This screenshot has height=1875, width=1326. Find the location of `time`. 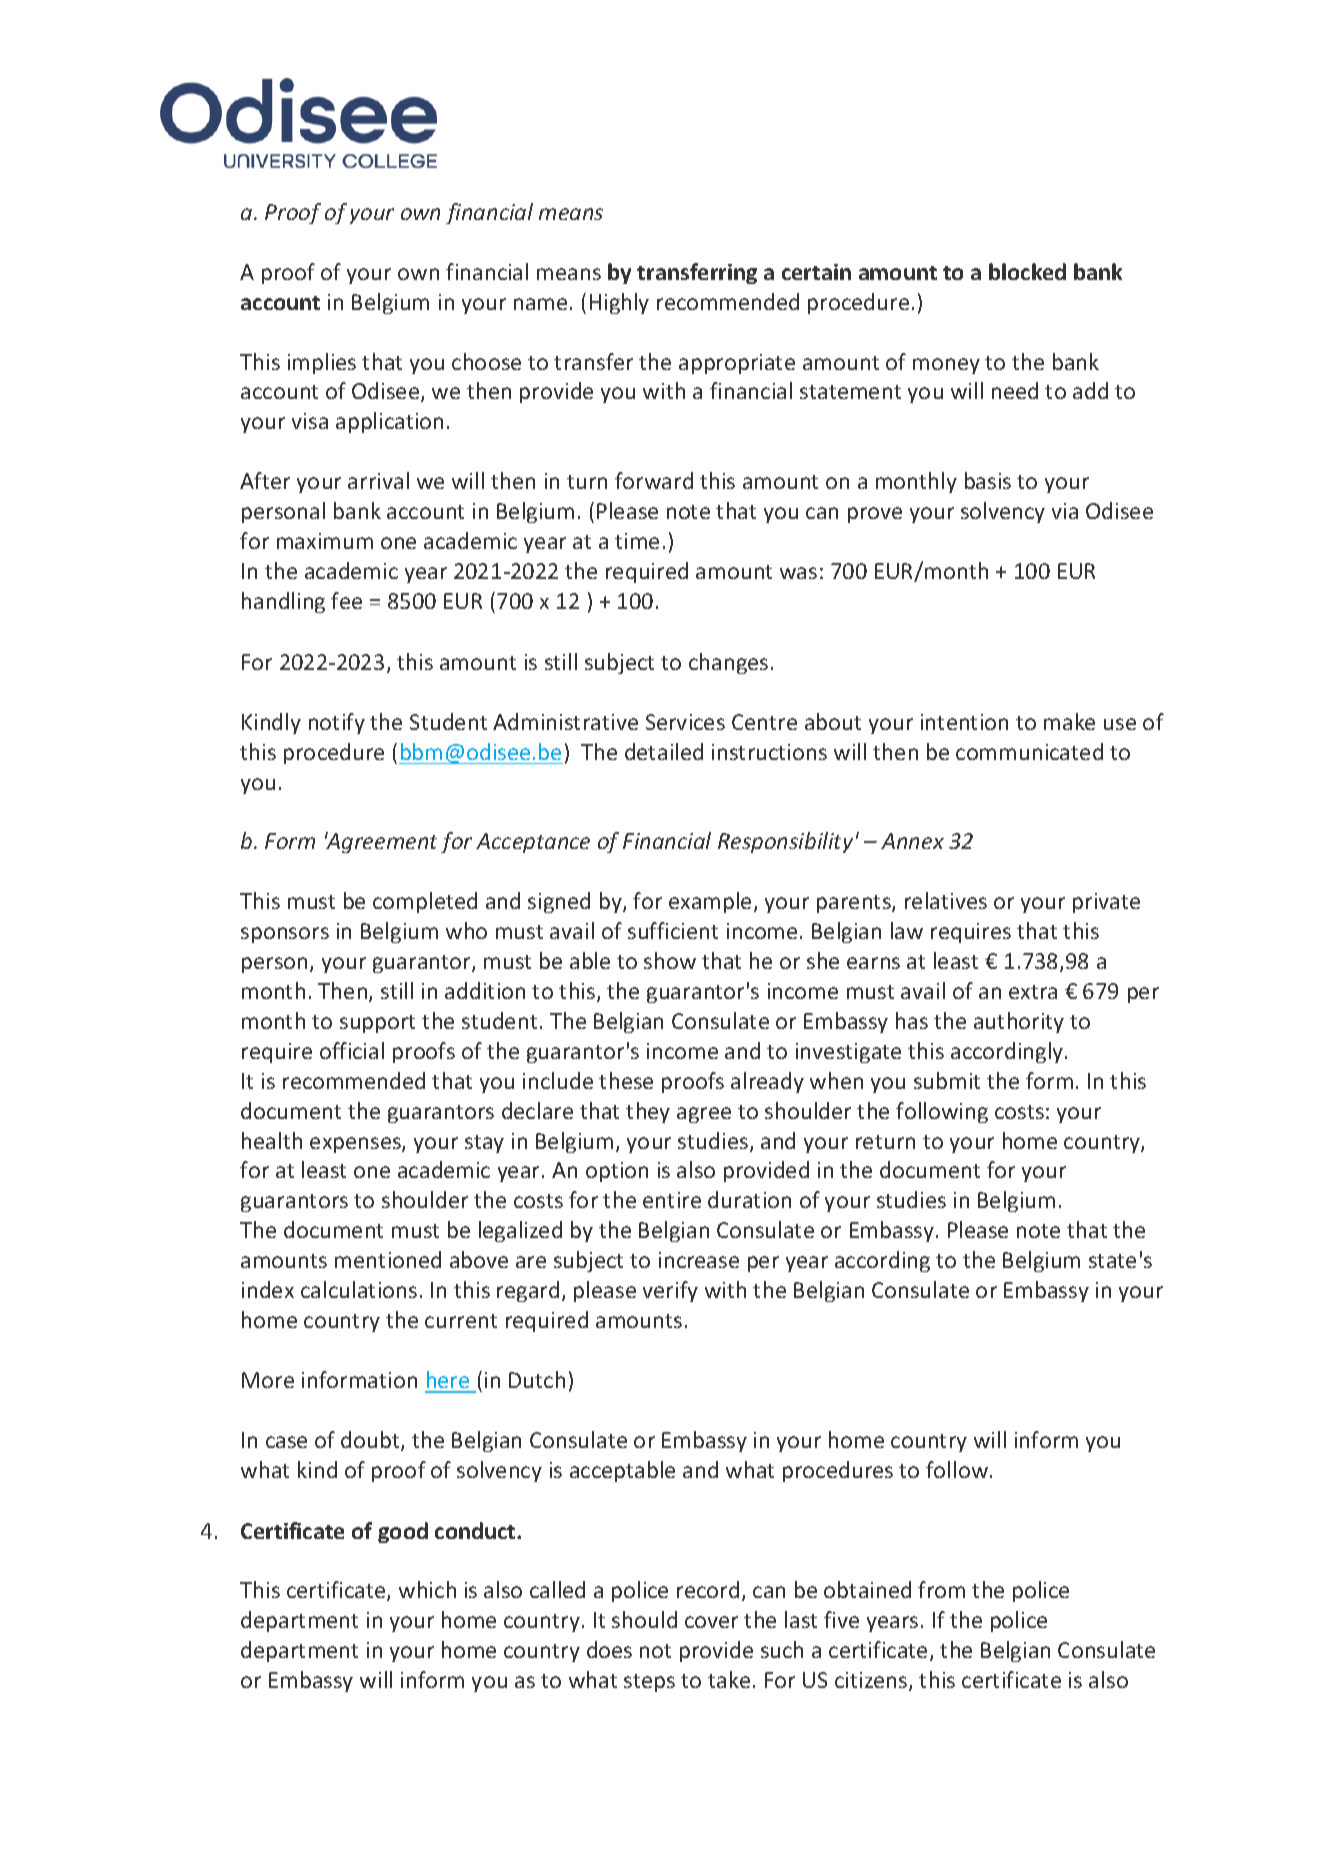

time is located at coordinates (637, 541).
